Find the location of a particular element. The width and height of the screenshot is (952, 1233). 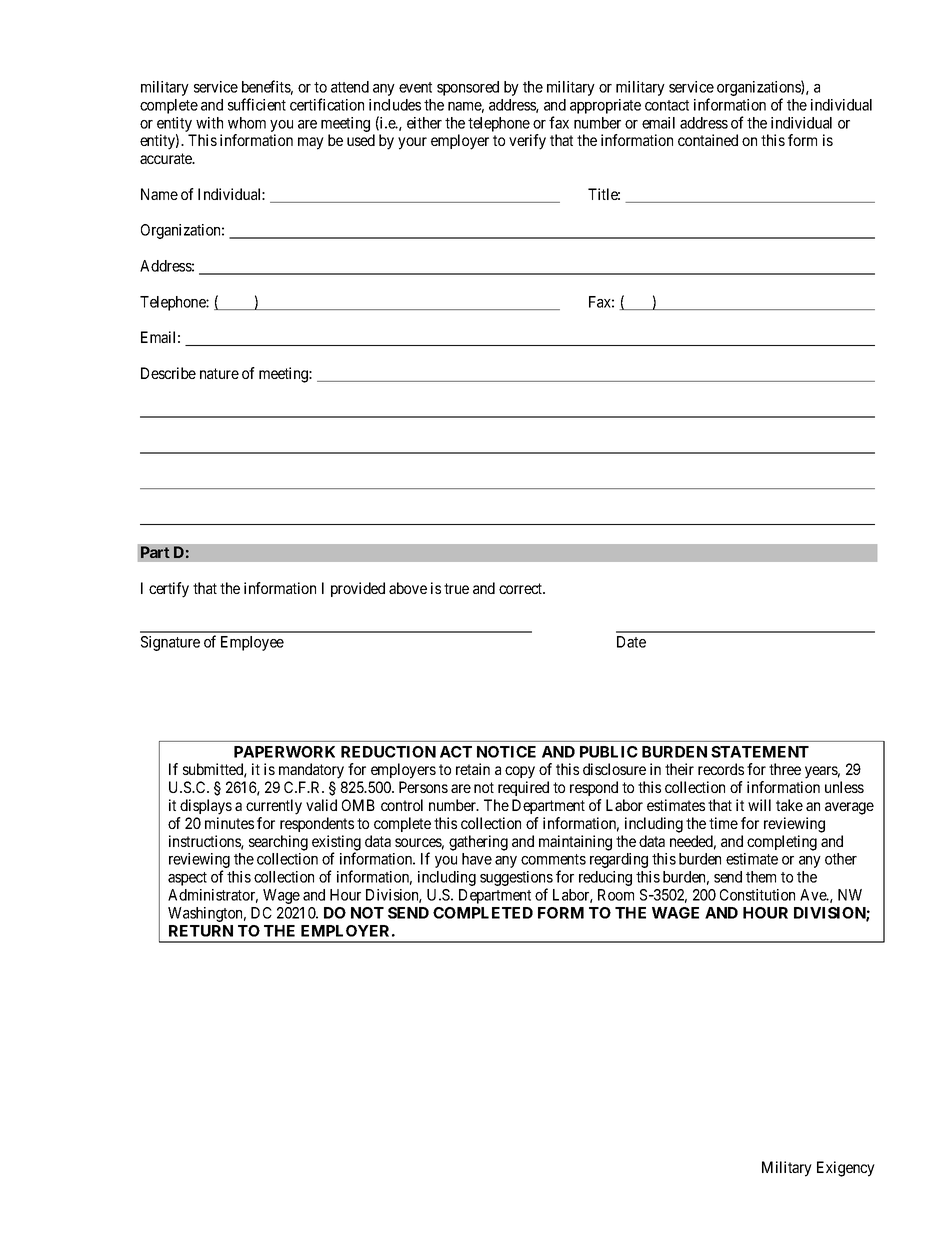

contained is located at coordinates (708, 140).
